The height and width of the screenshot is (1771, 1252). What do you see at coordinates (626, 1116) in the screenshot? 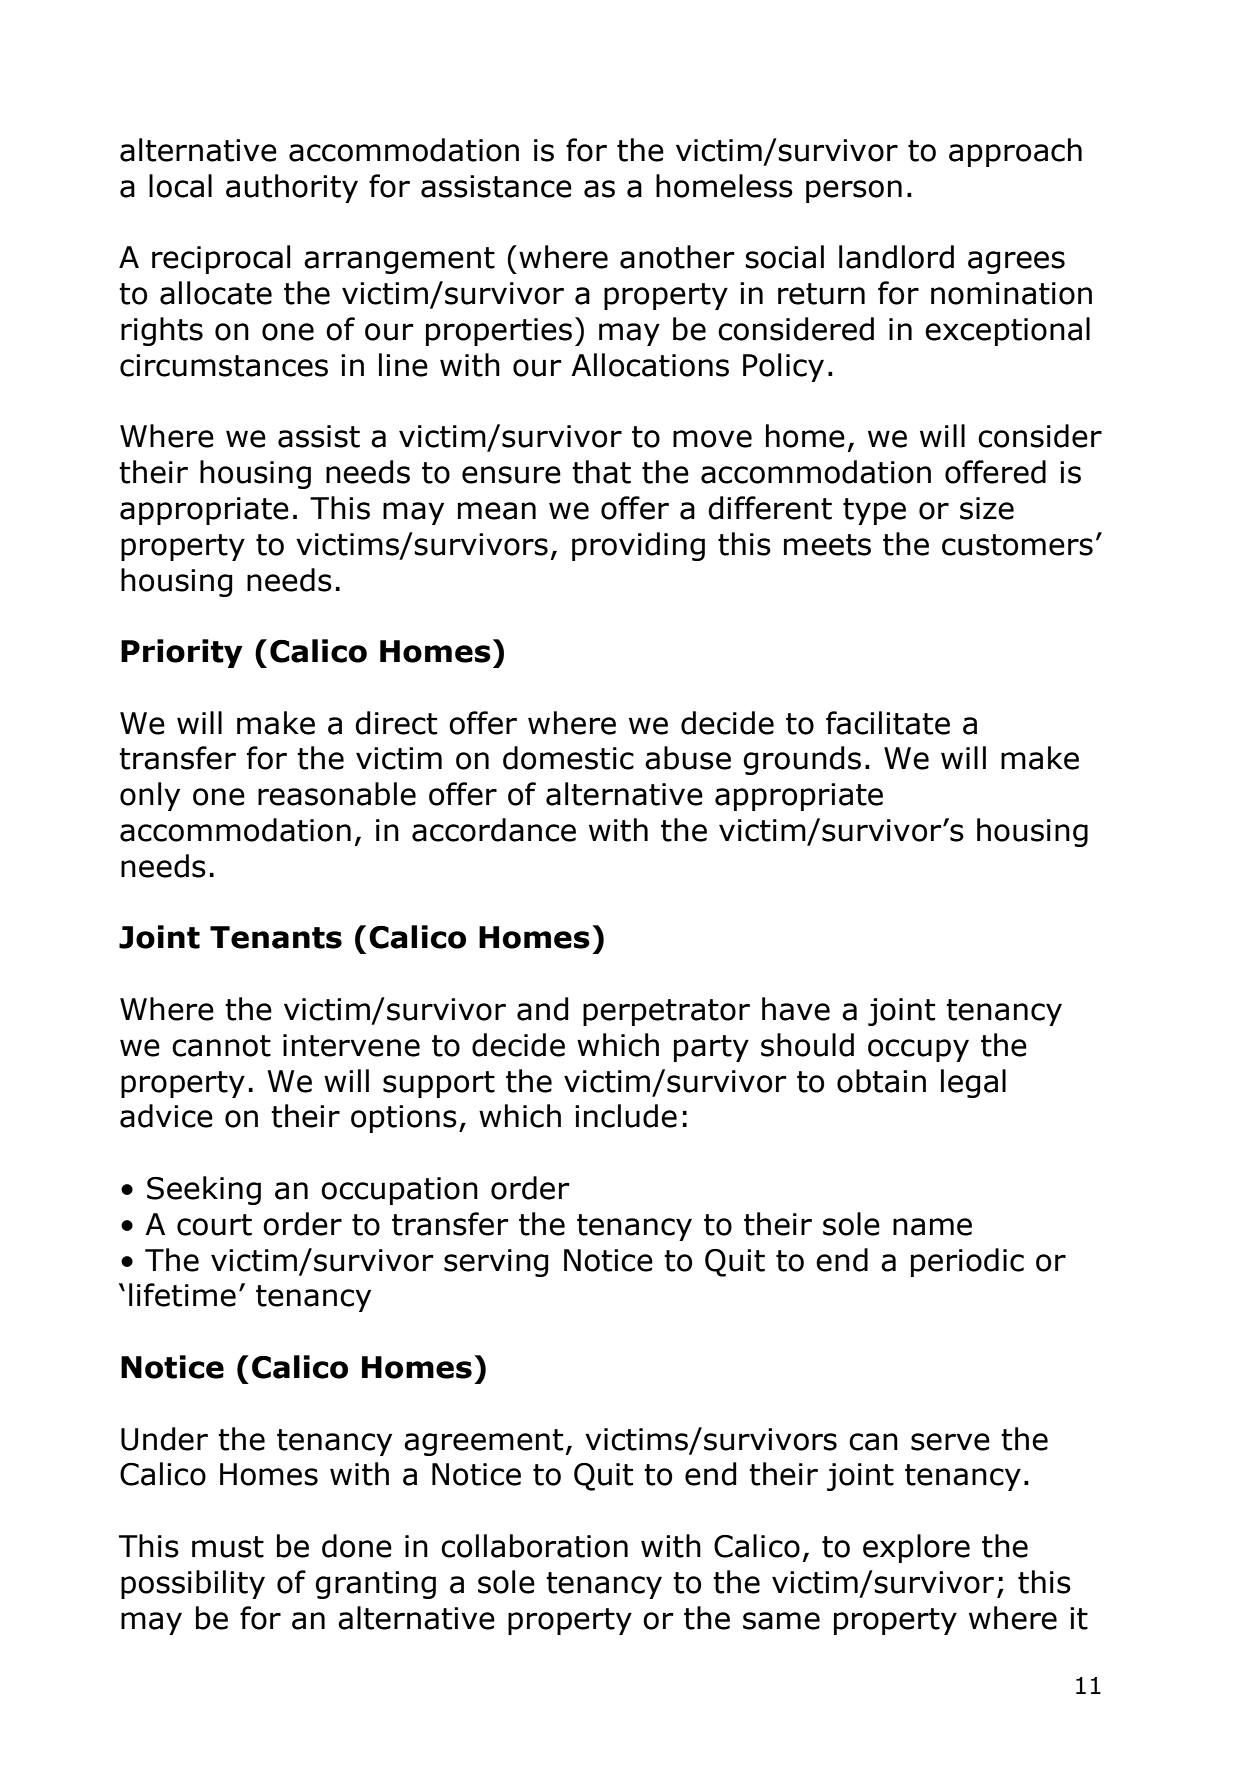
I see `include` at bounding box center [626, 1116].
